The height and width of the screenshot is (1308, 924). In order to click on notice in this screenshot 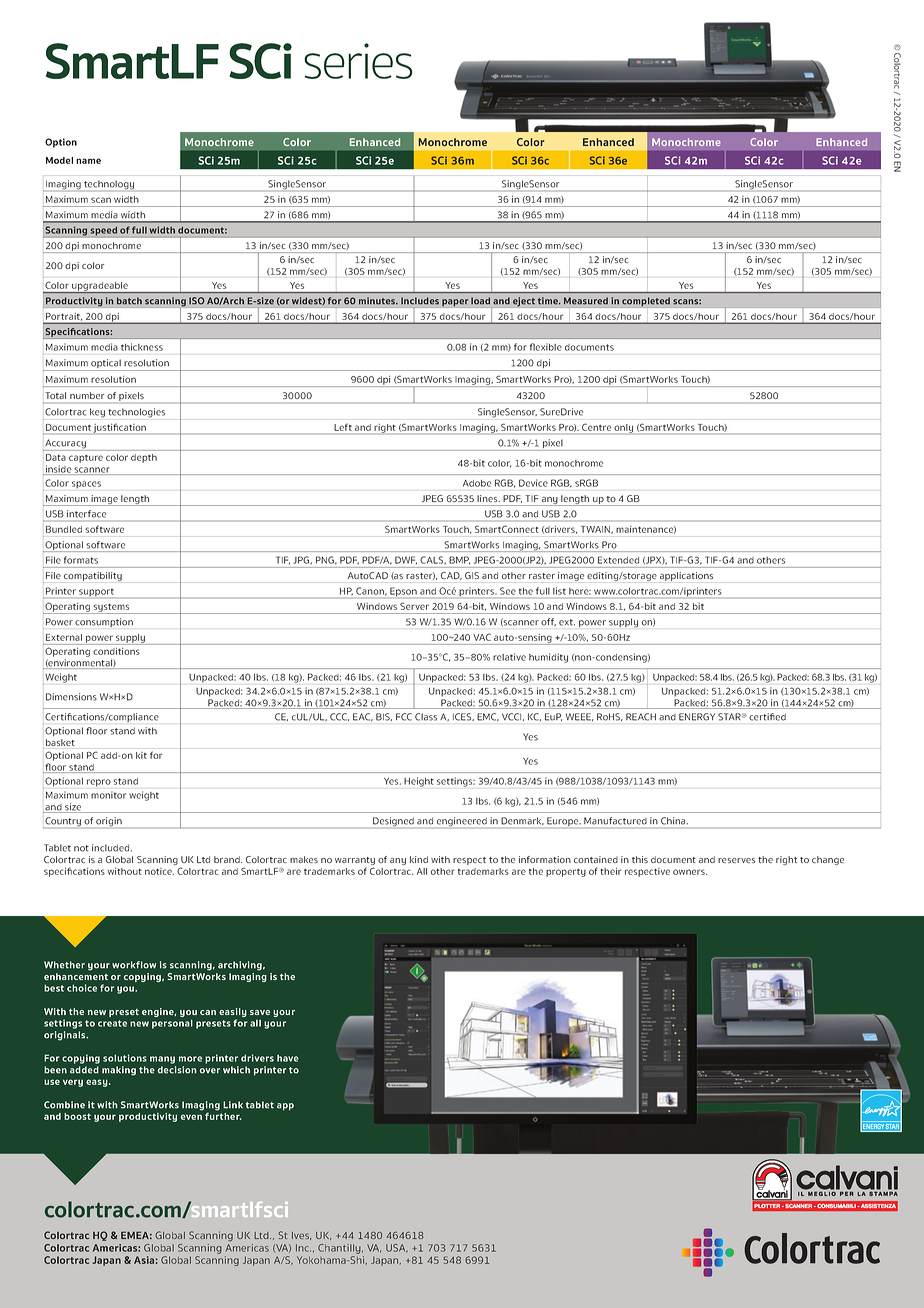, I will do `click(159, 871)`.
